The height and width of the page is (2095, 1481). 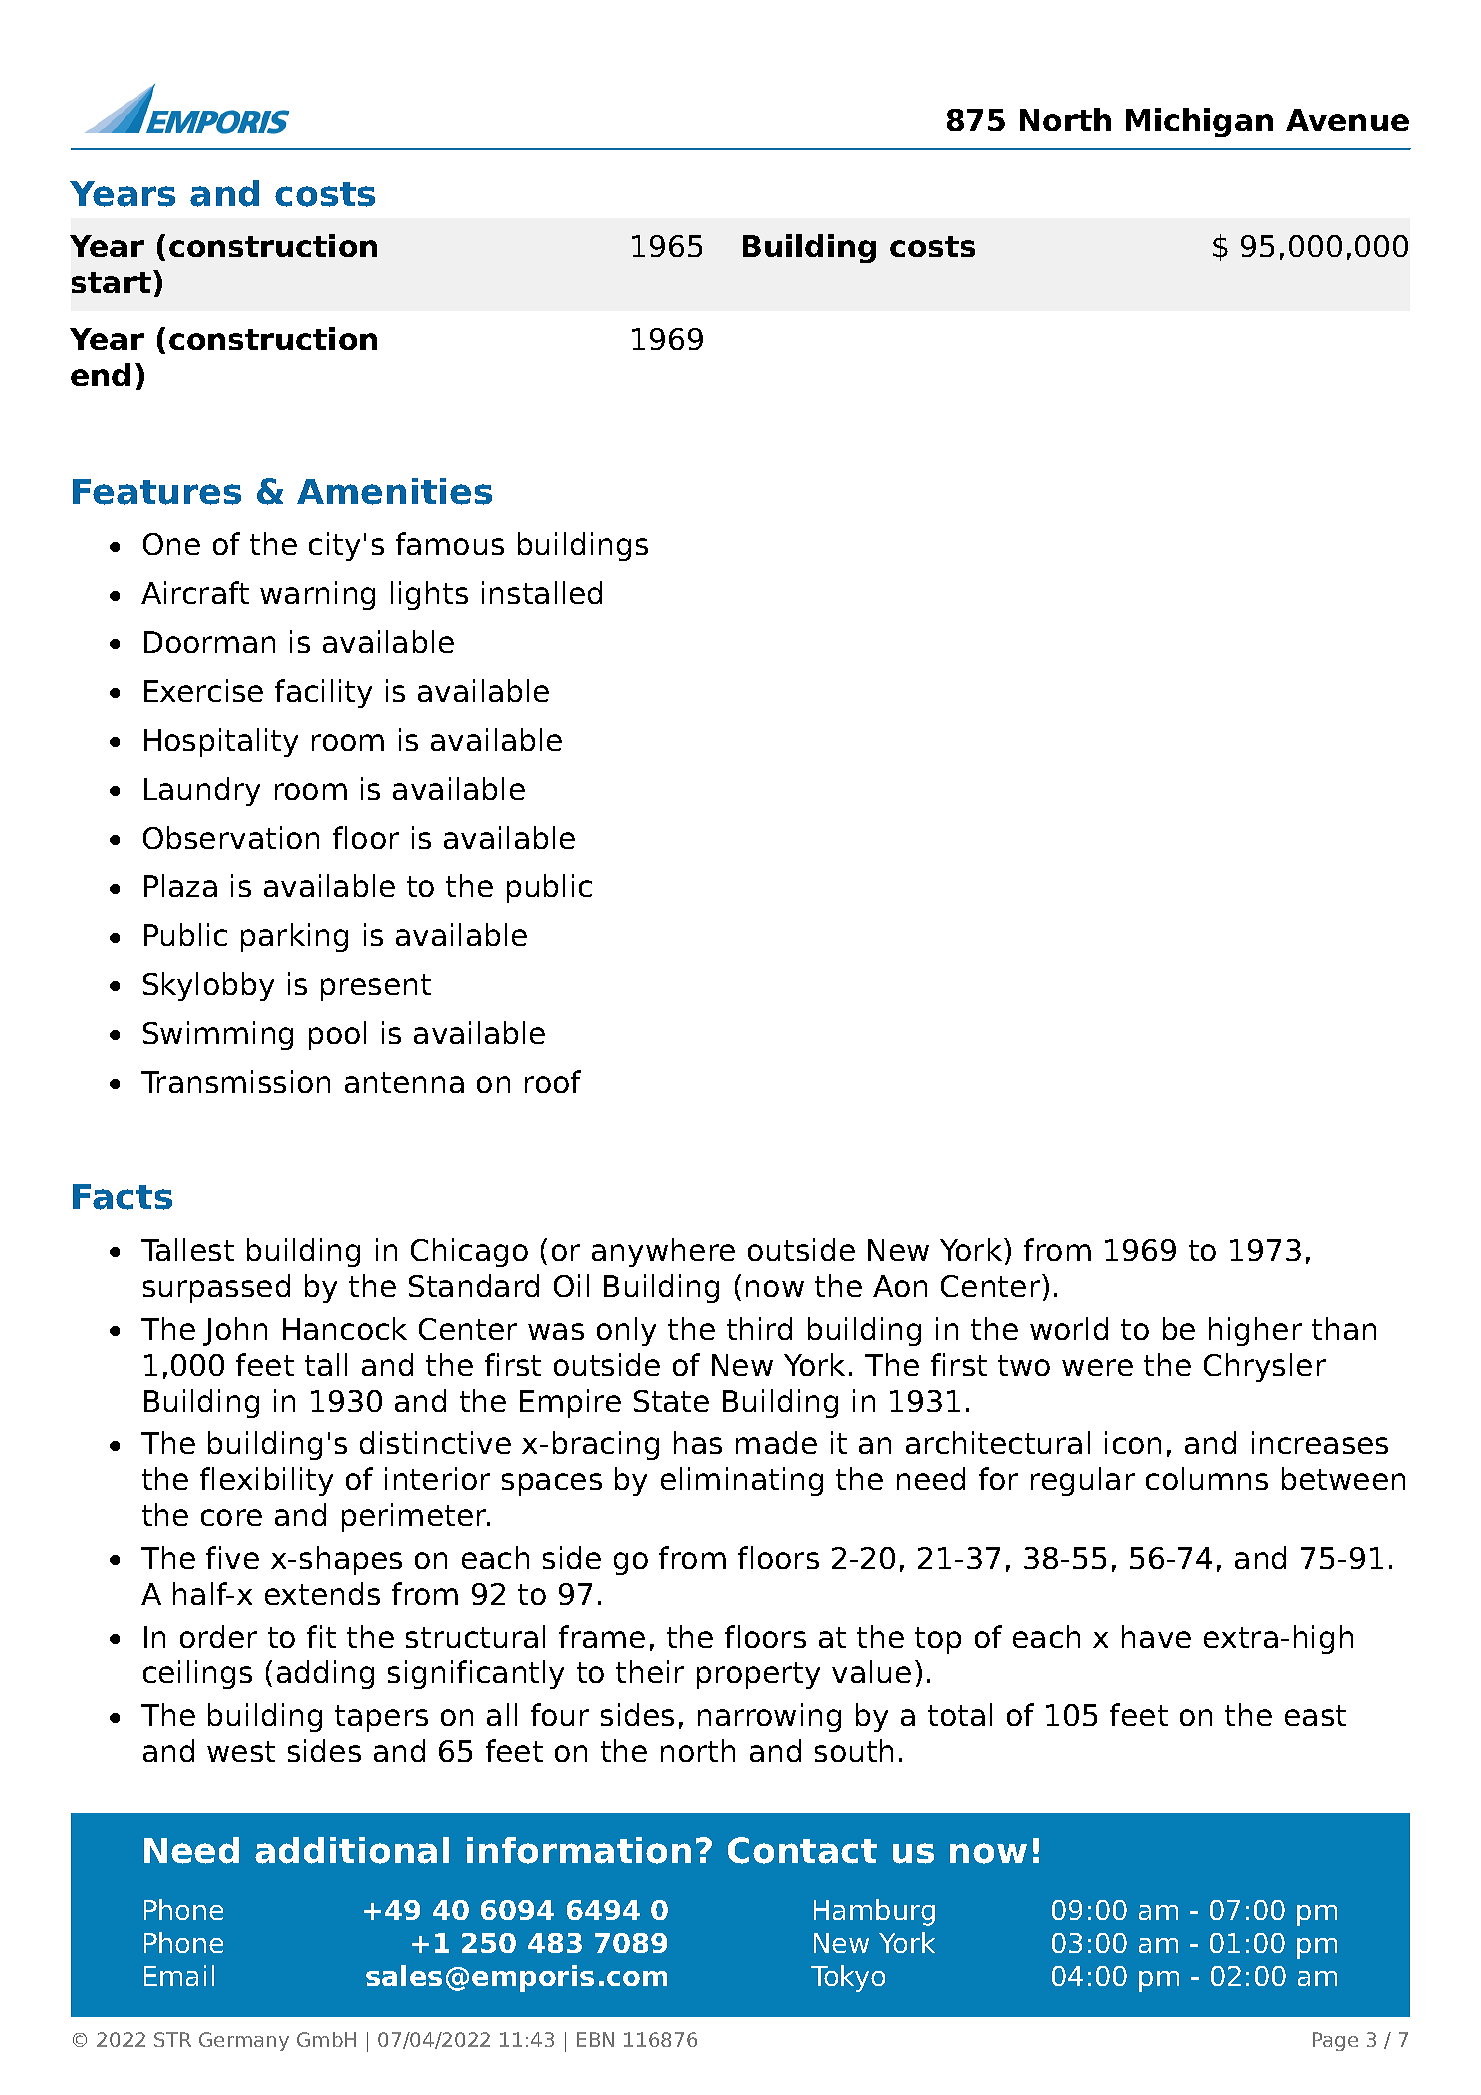 I want to click on Transmission, so click(x=235, y=1081).
